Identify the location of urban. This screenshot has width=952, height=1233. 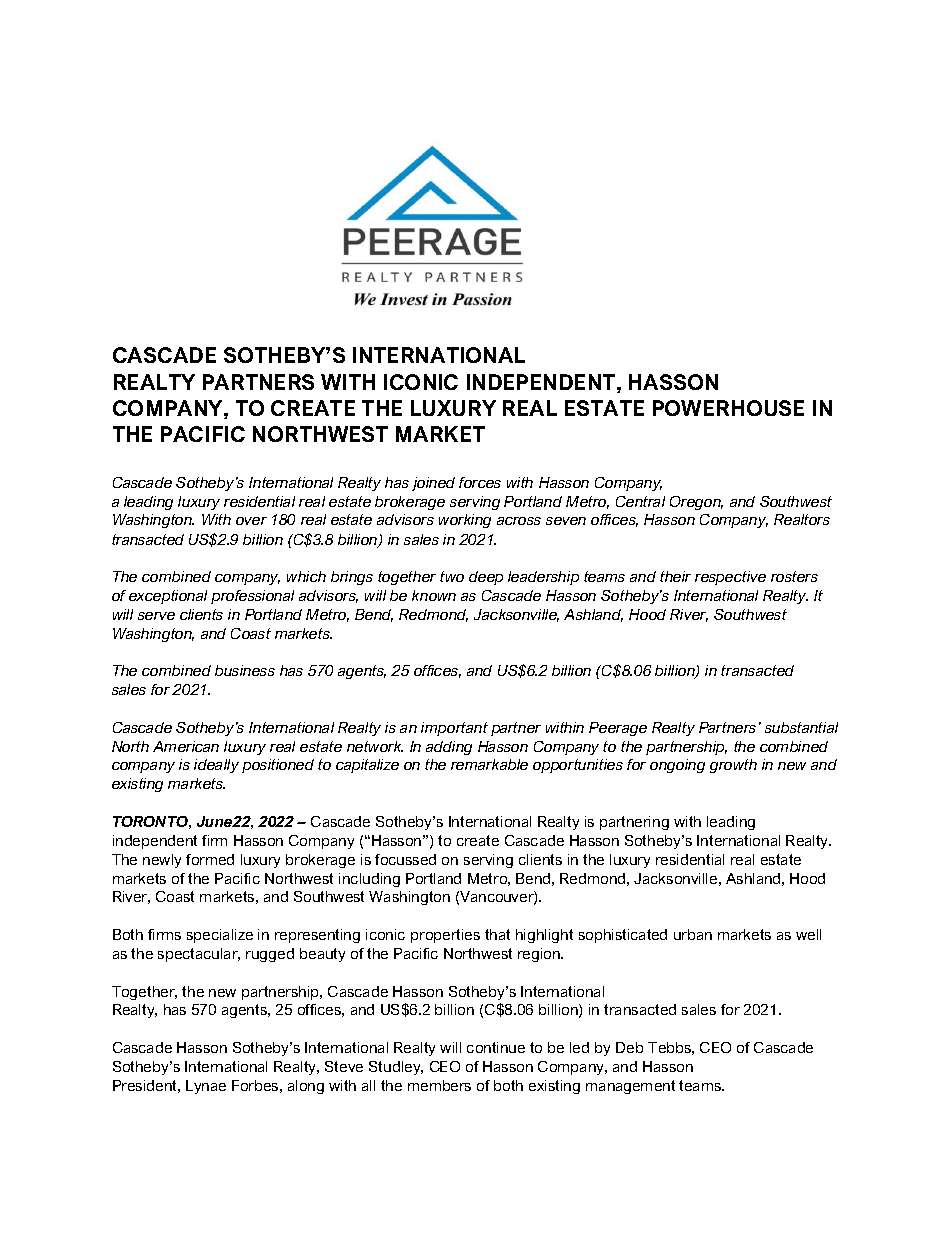
(693, 934).
